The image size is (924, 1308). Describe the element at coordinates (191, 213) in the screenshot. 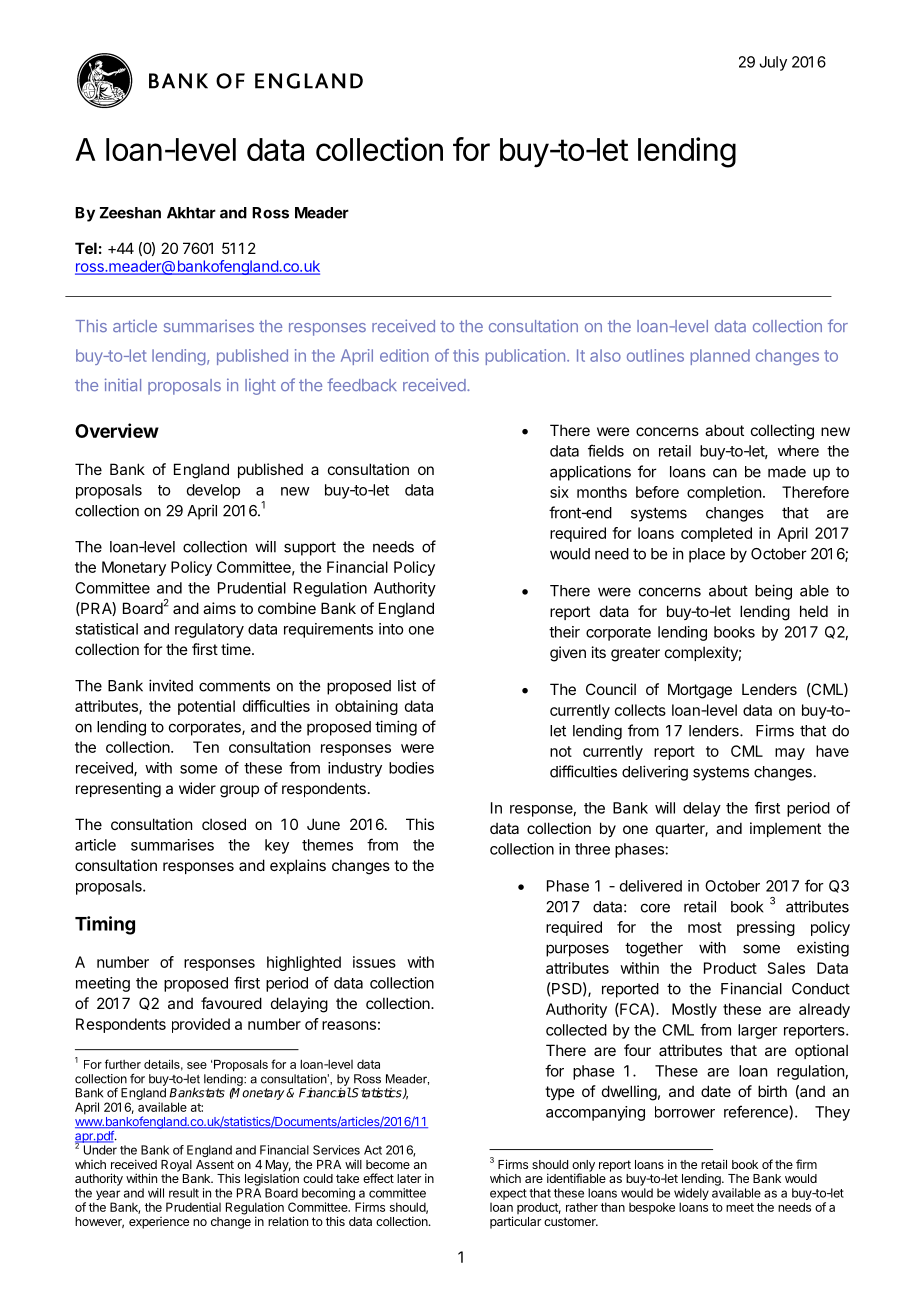

I see `Akhtar` at that location.
